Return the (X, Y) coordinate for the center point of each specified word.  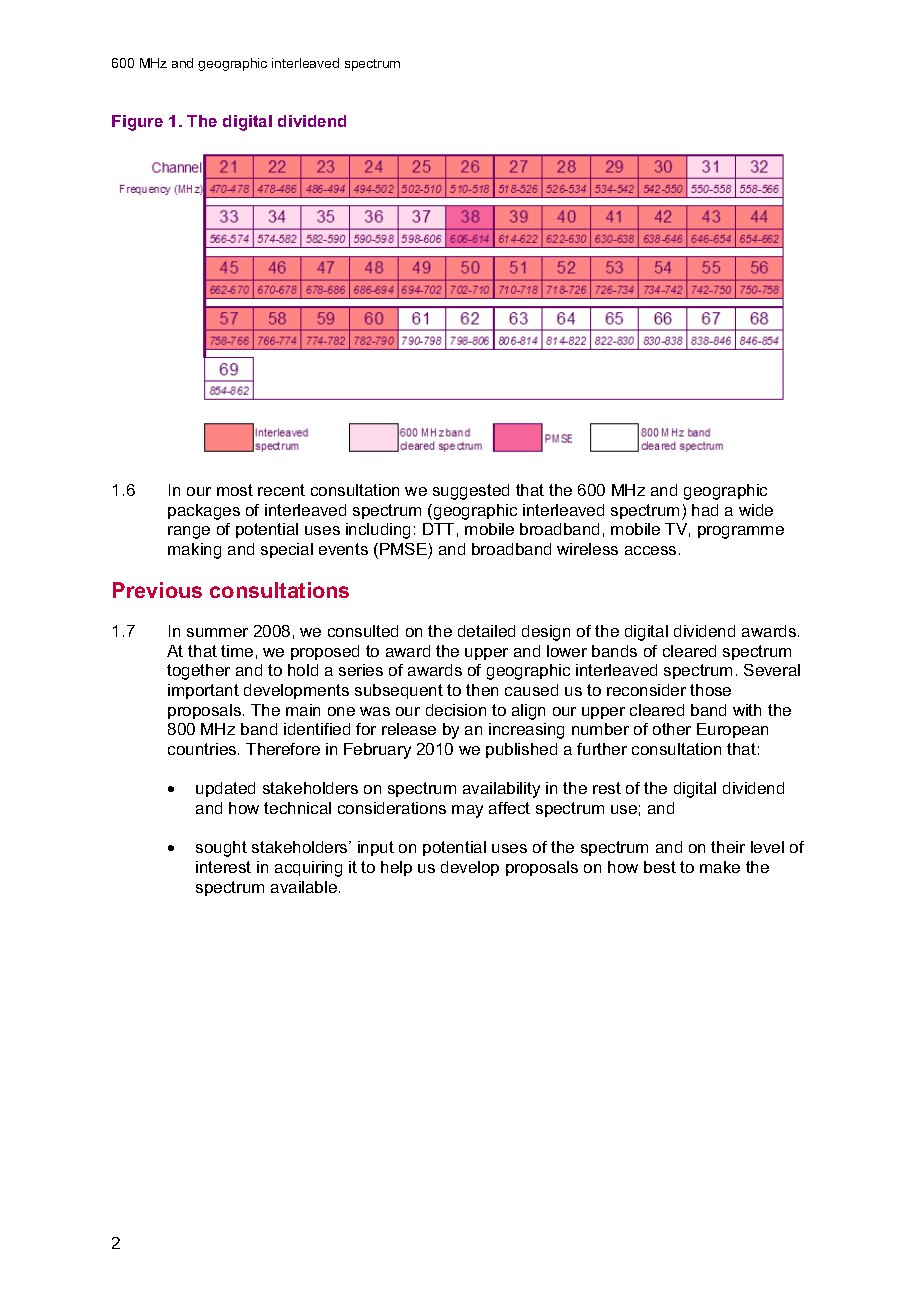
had (705, 510)
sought (221, 849)
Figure (137, 123)
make (720, 867)
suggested (471, 492)
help (396, 868)
